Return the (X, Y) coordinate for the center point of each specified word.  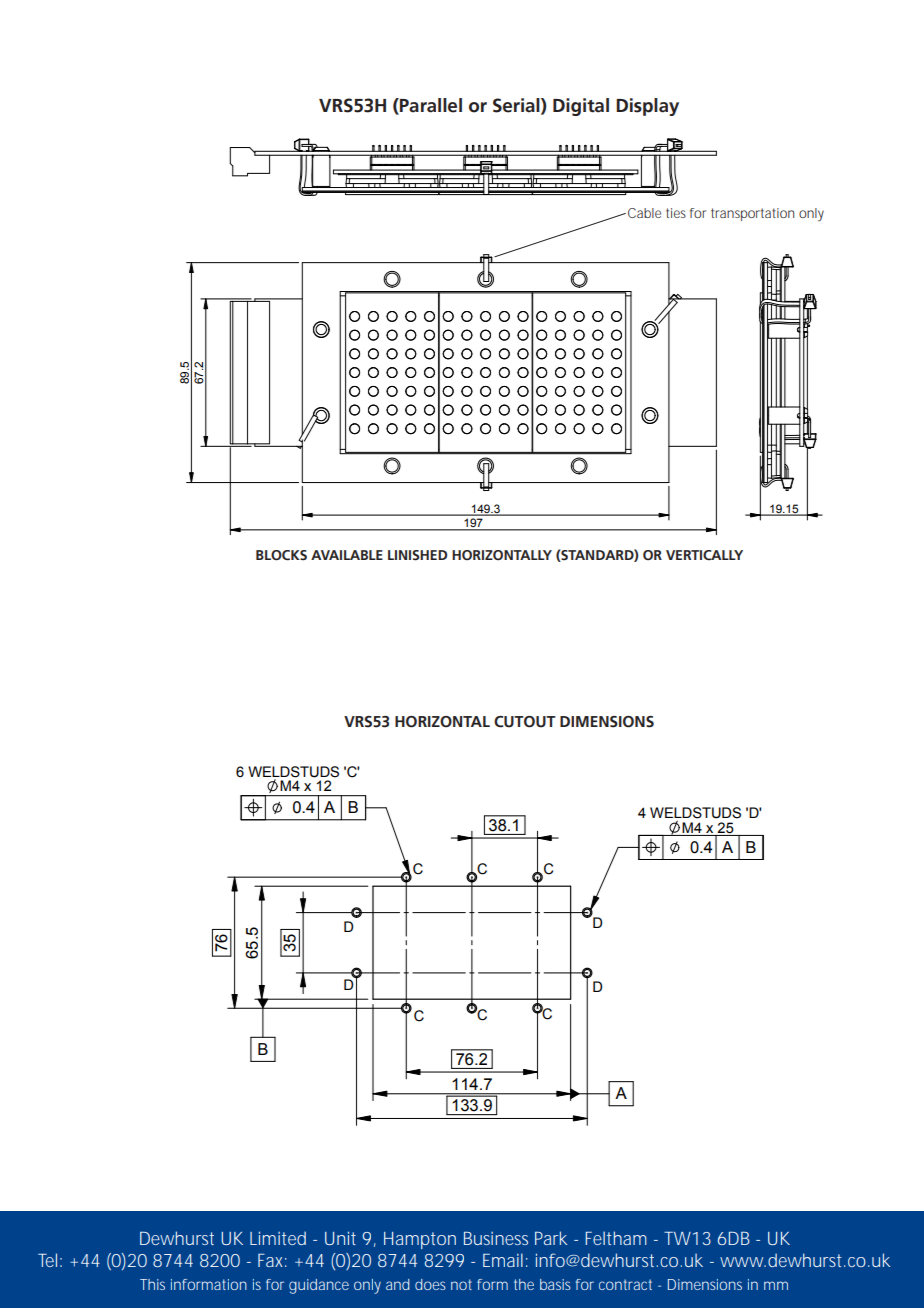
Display (647, 107)
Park (551, 1238)
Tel (47, 1260)
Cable (644, 213)
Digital (581, 107)
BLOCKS (281, 555)
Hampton (420, 1240)
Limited (278, 1238)
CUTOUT (525, 722)
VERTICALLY (704, 555)
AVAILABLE (347, 555)
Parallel (430, 106)
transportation (752, 214)
